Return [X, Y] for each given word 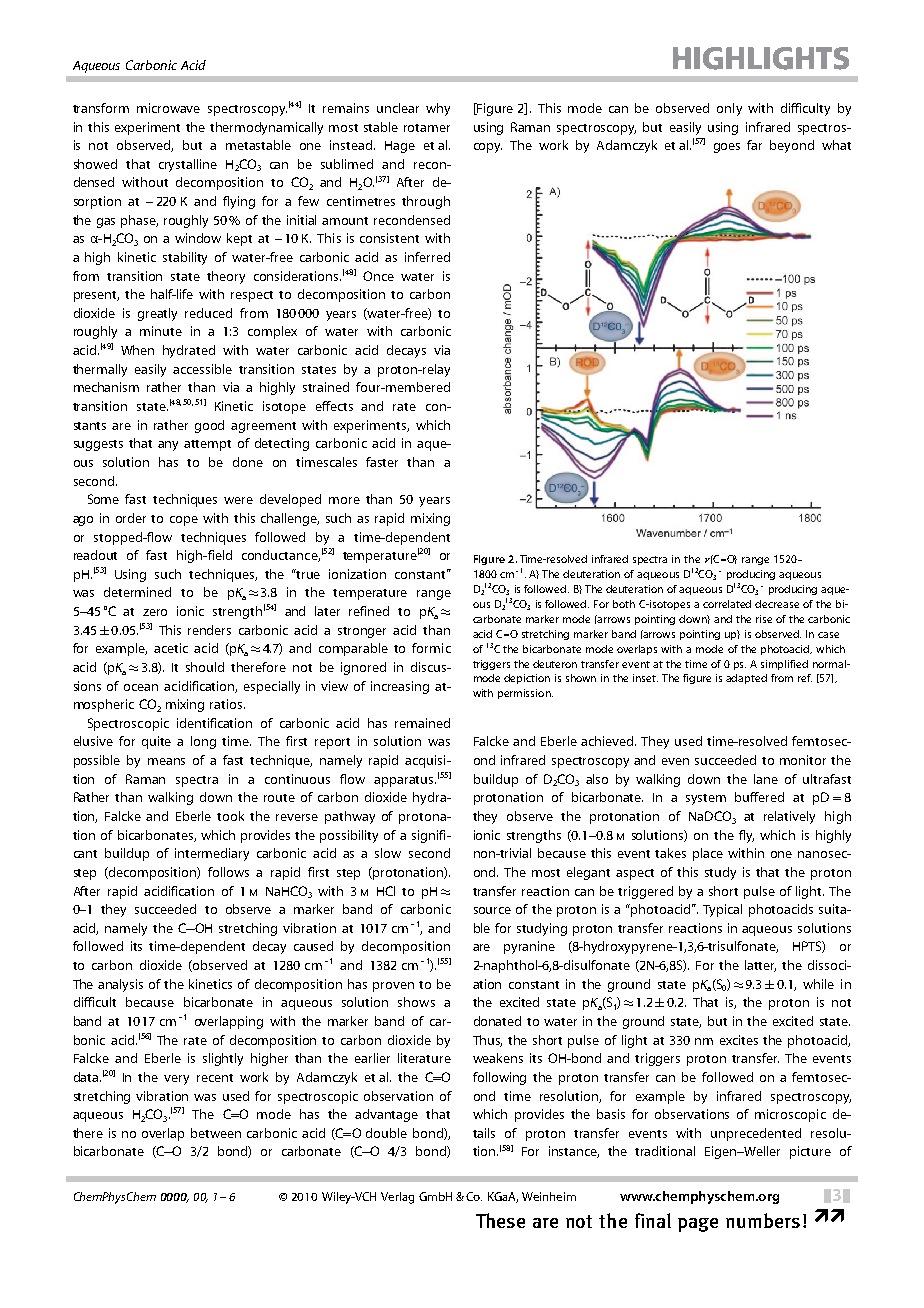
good [209, 426]
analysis [120, 985]
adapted [746, 679]
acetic [171, 648]
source [492, 910]
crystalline [188, 165]
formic [431, 648]
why [438, 109]
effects [334, 406]
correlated [727, 604]
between [216, 1133]
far [754, 145]
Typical [722, 910]
